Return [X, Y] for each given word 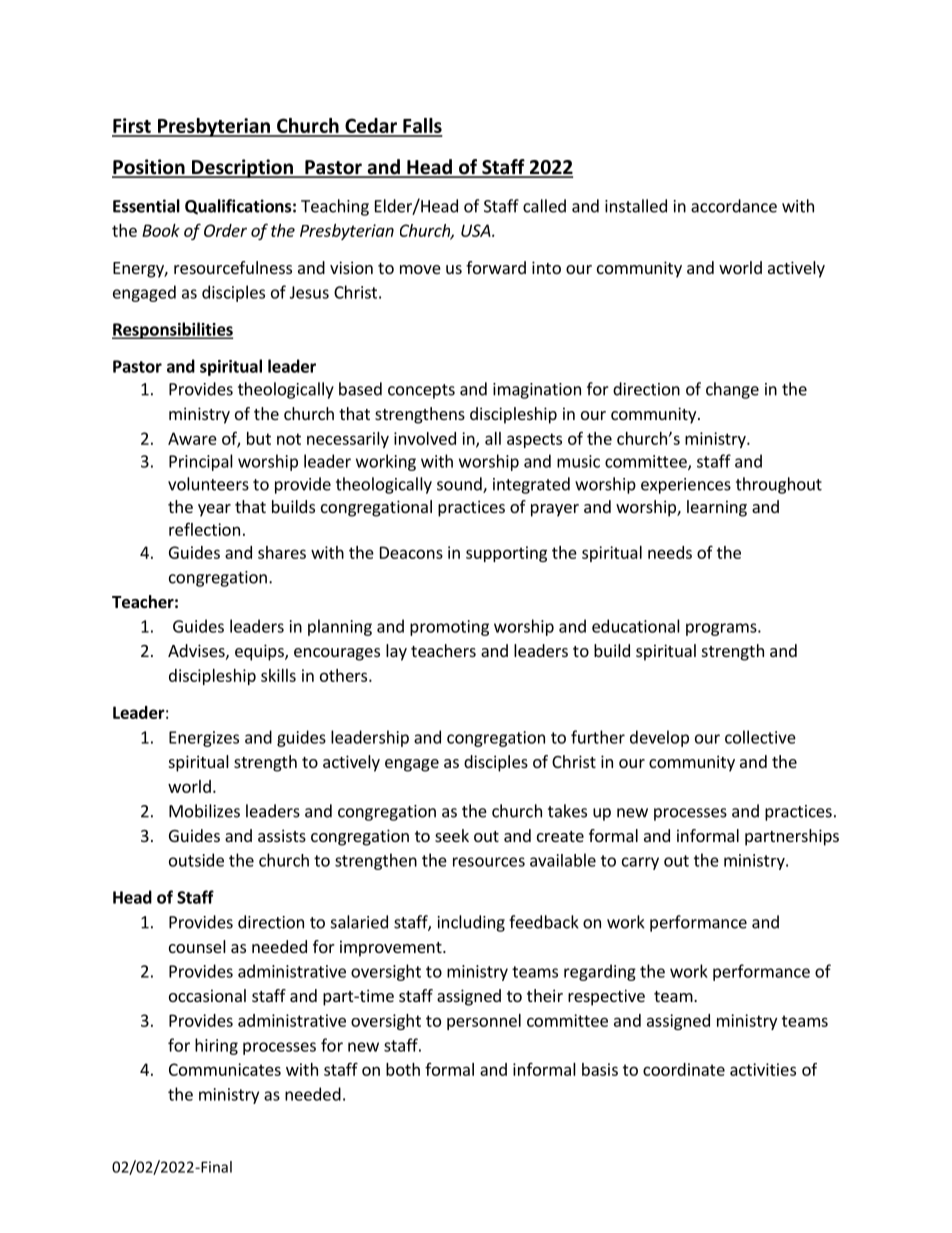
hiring [216, 1046]
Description [242, 168]
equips [260, 652]
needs [670, 552]
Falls [422, 127]
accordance [734, 206]
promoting [449, 628]
